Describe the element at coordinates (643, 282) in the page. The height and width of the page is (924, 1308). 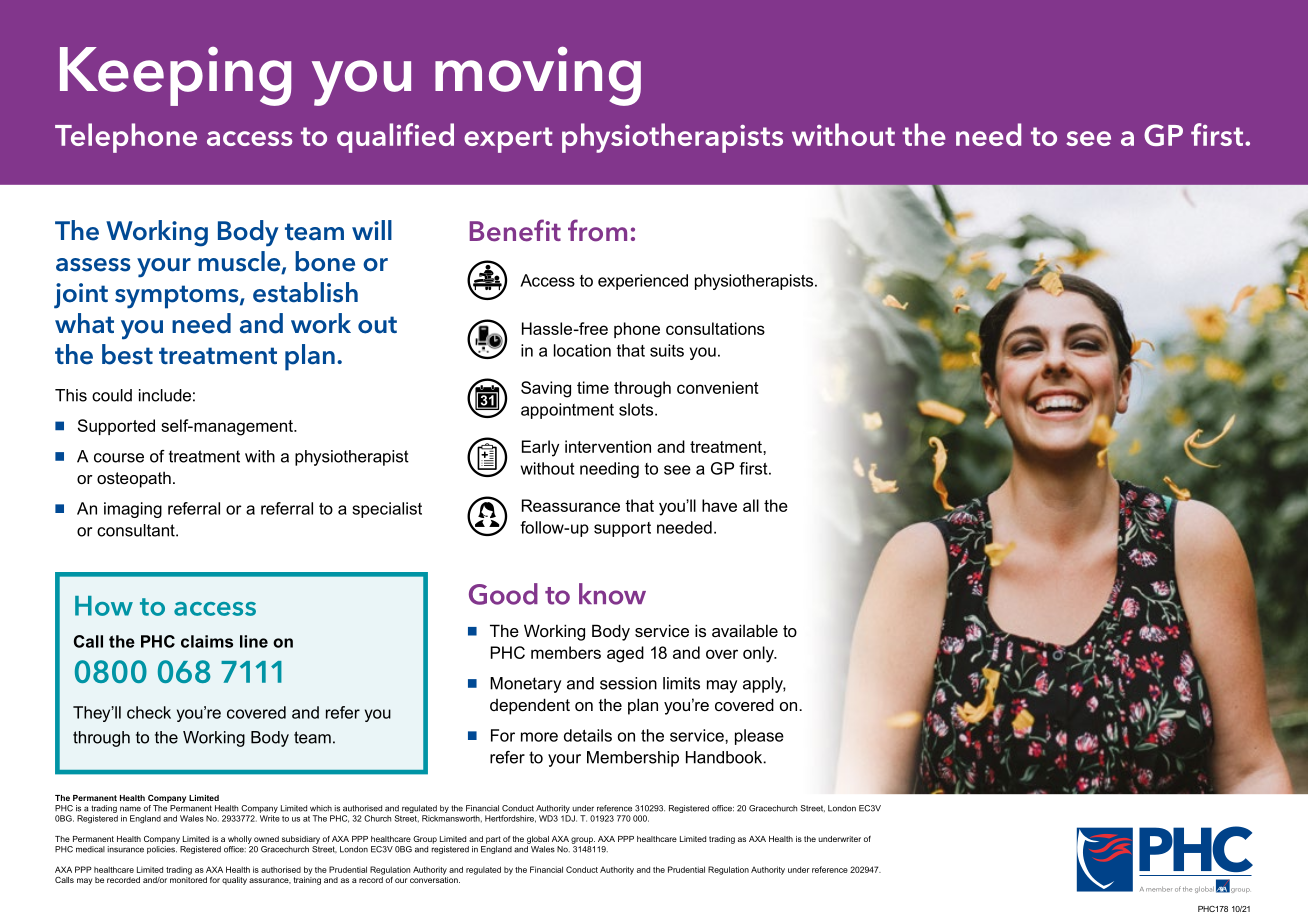
I see `experienced` at that location.
